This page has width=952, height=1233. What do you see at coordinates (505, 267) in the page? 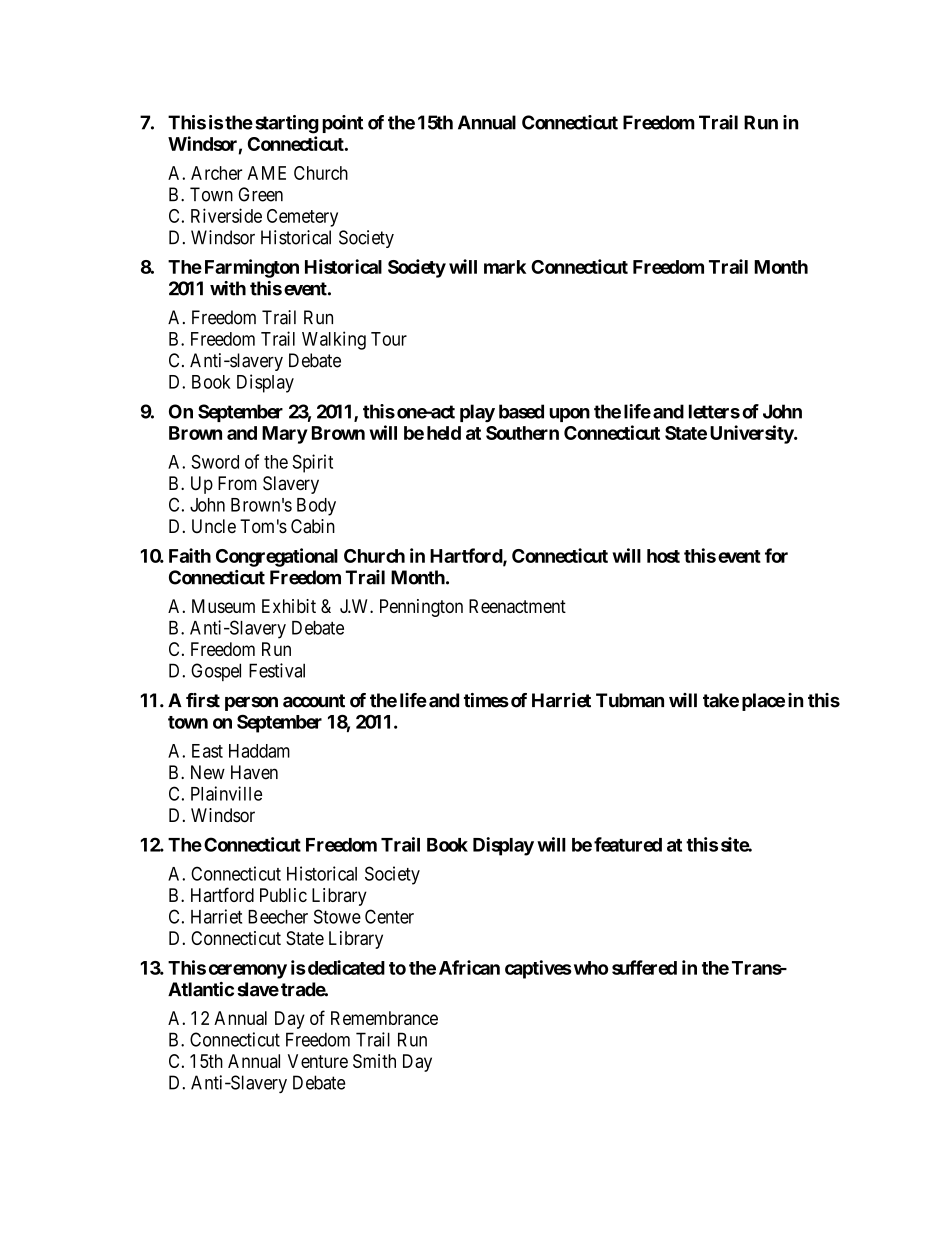
I see `mark` at bounding box center [505, 267].
